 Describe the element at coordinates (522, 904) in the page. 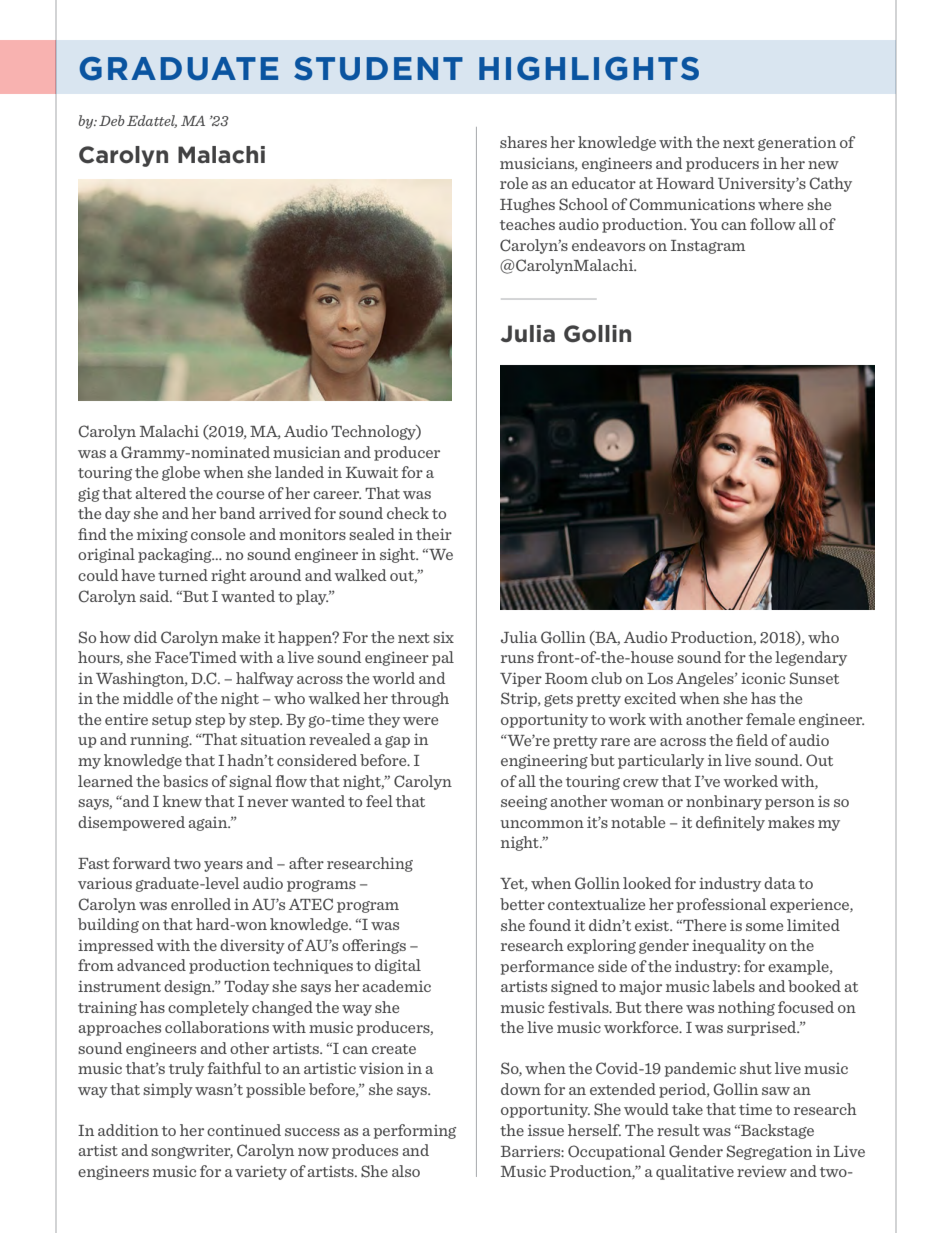

I see `better` at that location.
